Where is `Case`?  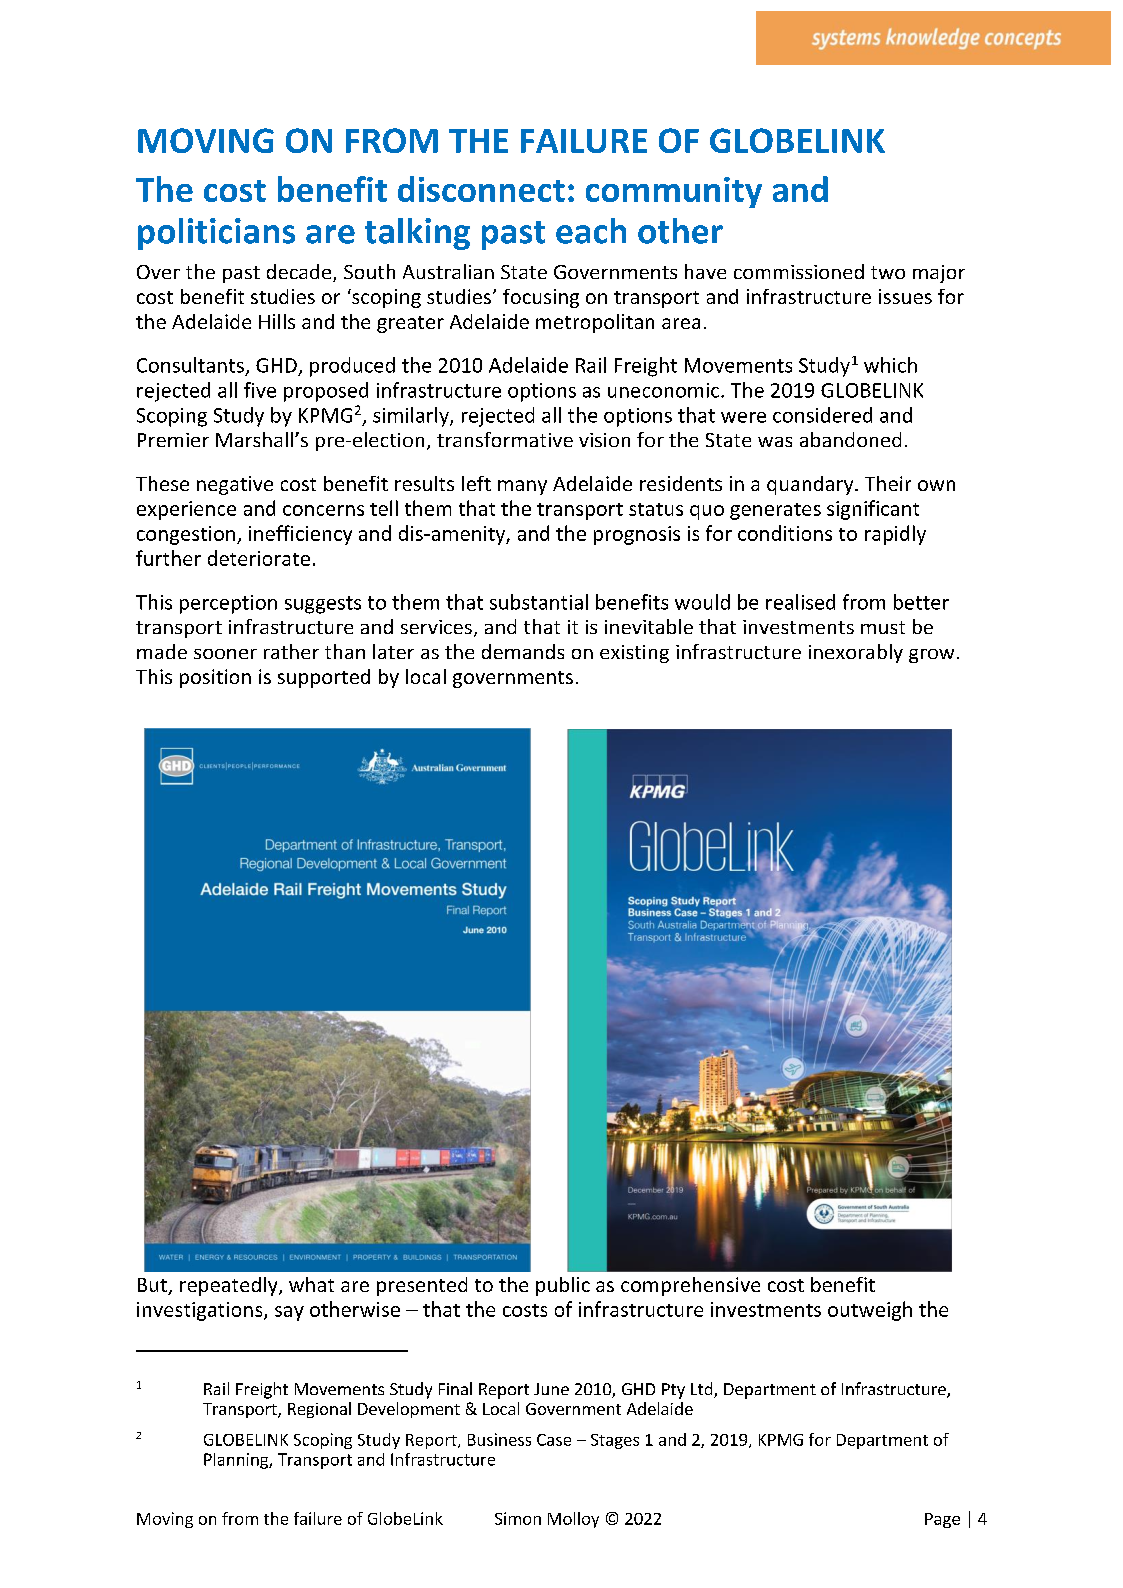
Case is located at coordinates (554, 1440).
